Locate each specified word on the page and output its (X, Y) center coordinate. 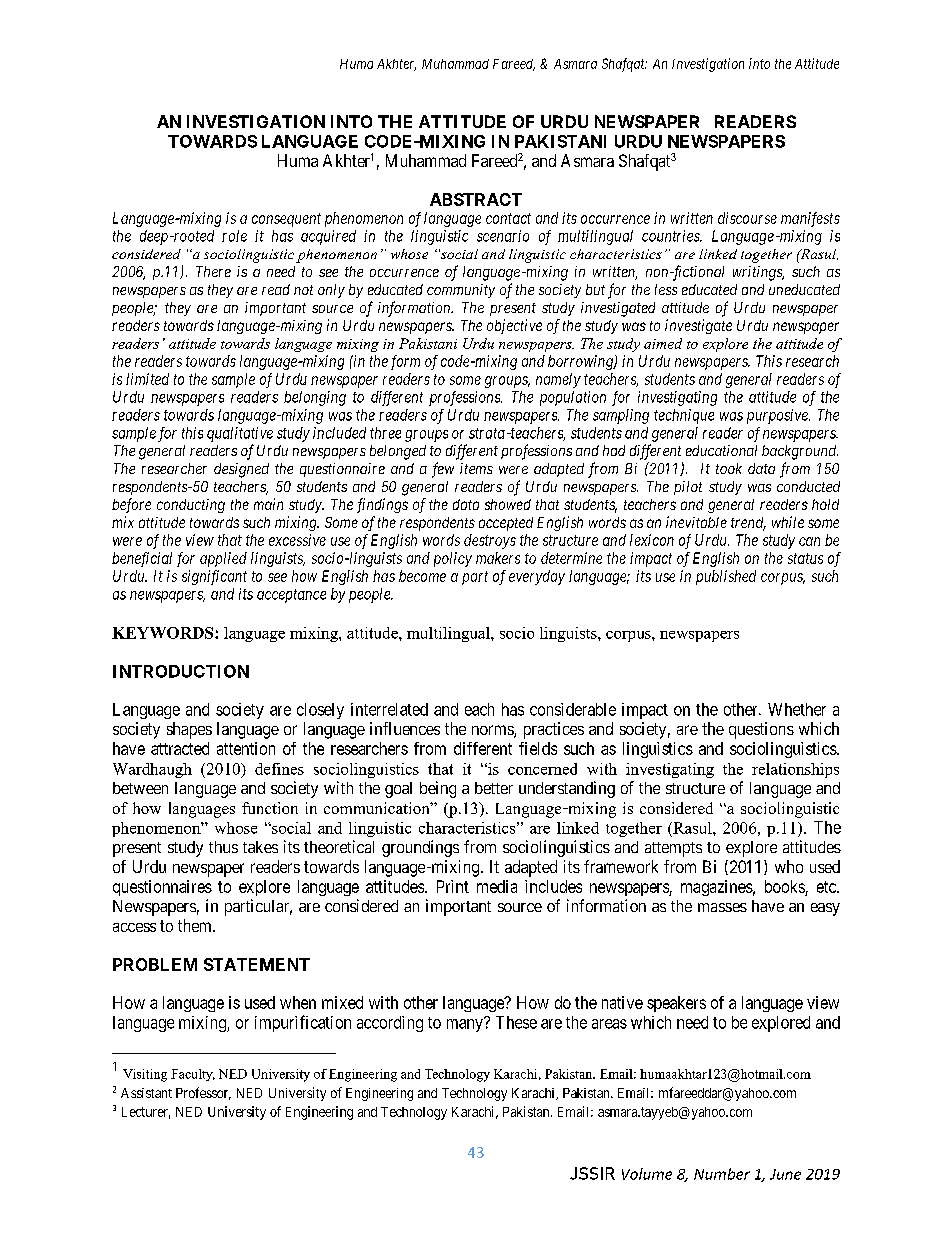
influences (405, 728)
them (196, 925)
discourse (747, 218)
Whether (797, 709)
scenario (503, 236)
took (729, 468)
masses (722, 907)
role (234, 236)
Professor (203, 1093)
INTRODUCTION (181, 671)
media (497, 886)
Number (722, 1174)
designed (241, 470)
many (466, 1025)
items (476, 468)
